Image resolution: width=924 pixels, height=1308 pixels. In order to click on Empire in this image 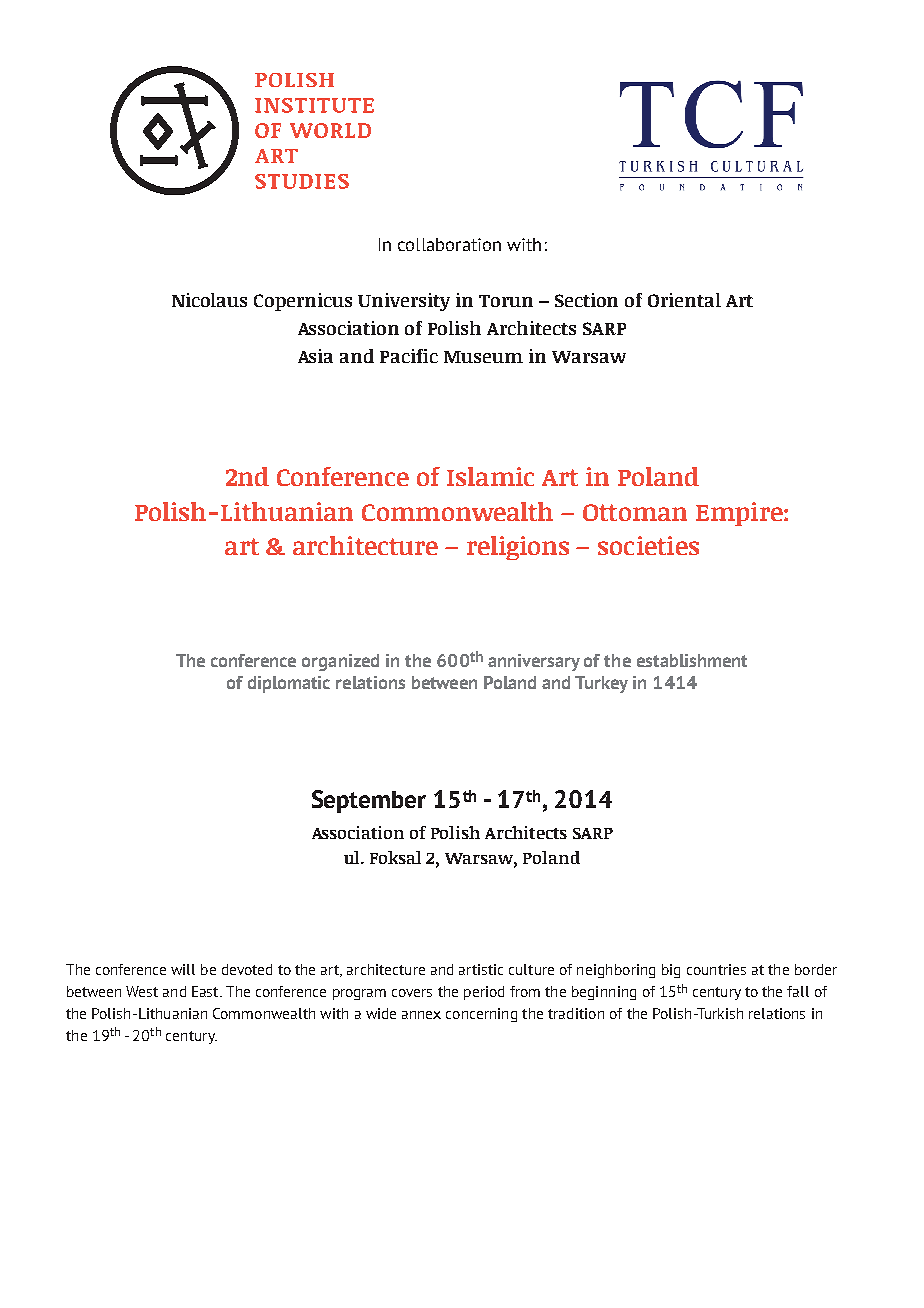, I will do `click(740, 514)`.
